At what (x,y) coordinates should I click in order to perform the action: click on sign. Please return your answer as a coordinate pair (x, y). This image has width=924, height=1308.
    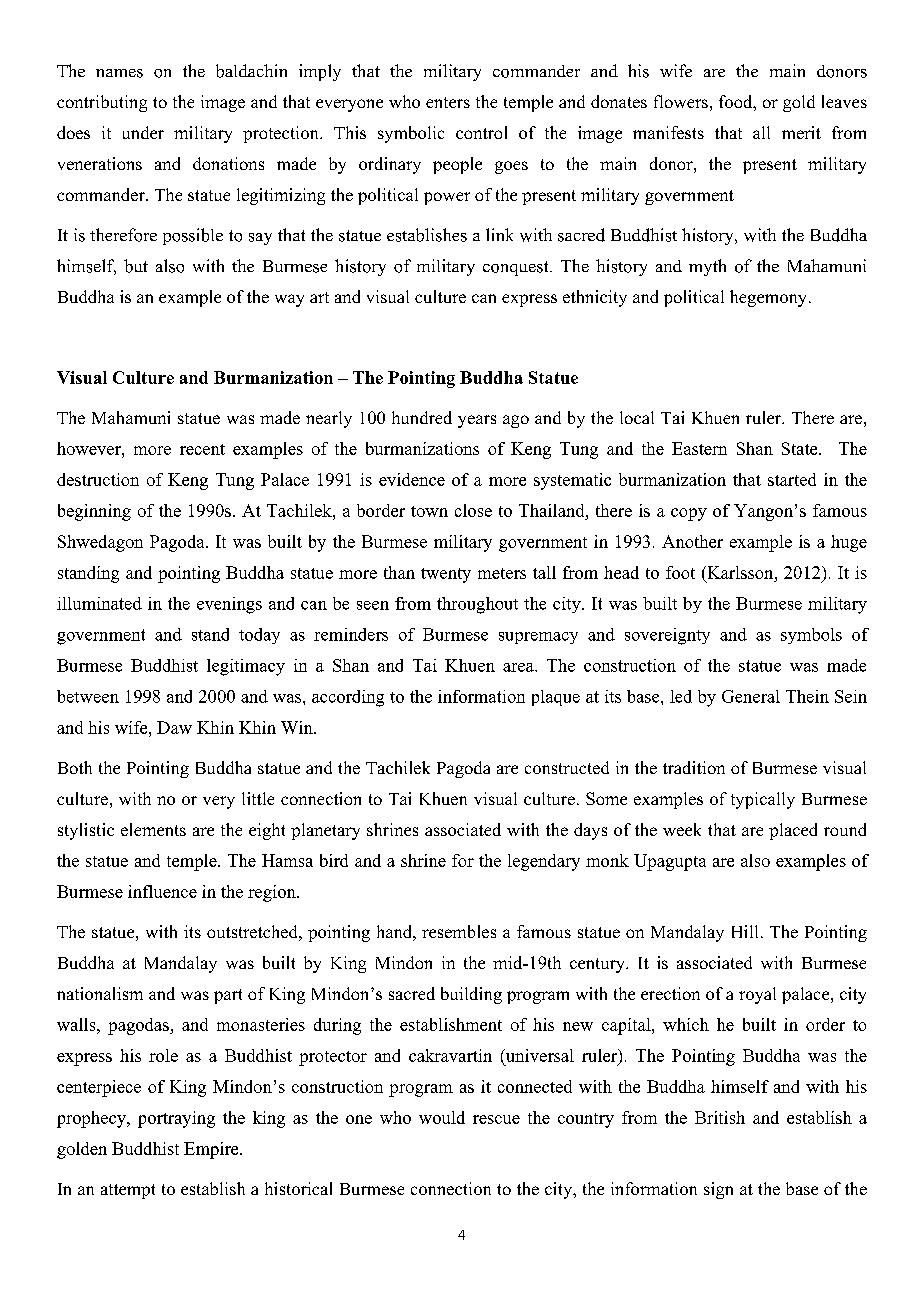
    Looking at the image, I should click on (718, 1190).
